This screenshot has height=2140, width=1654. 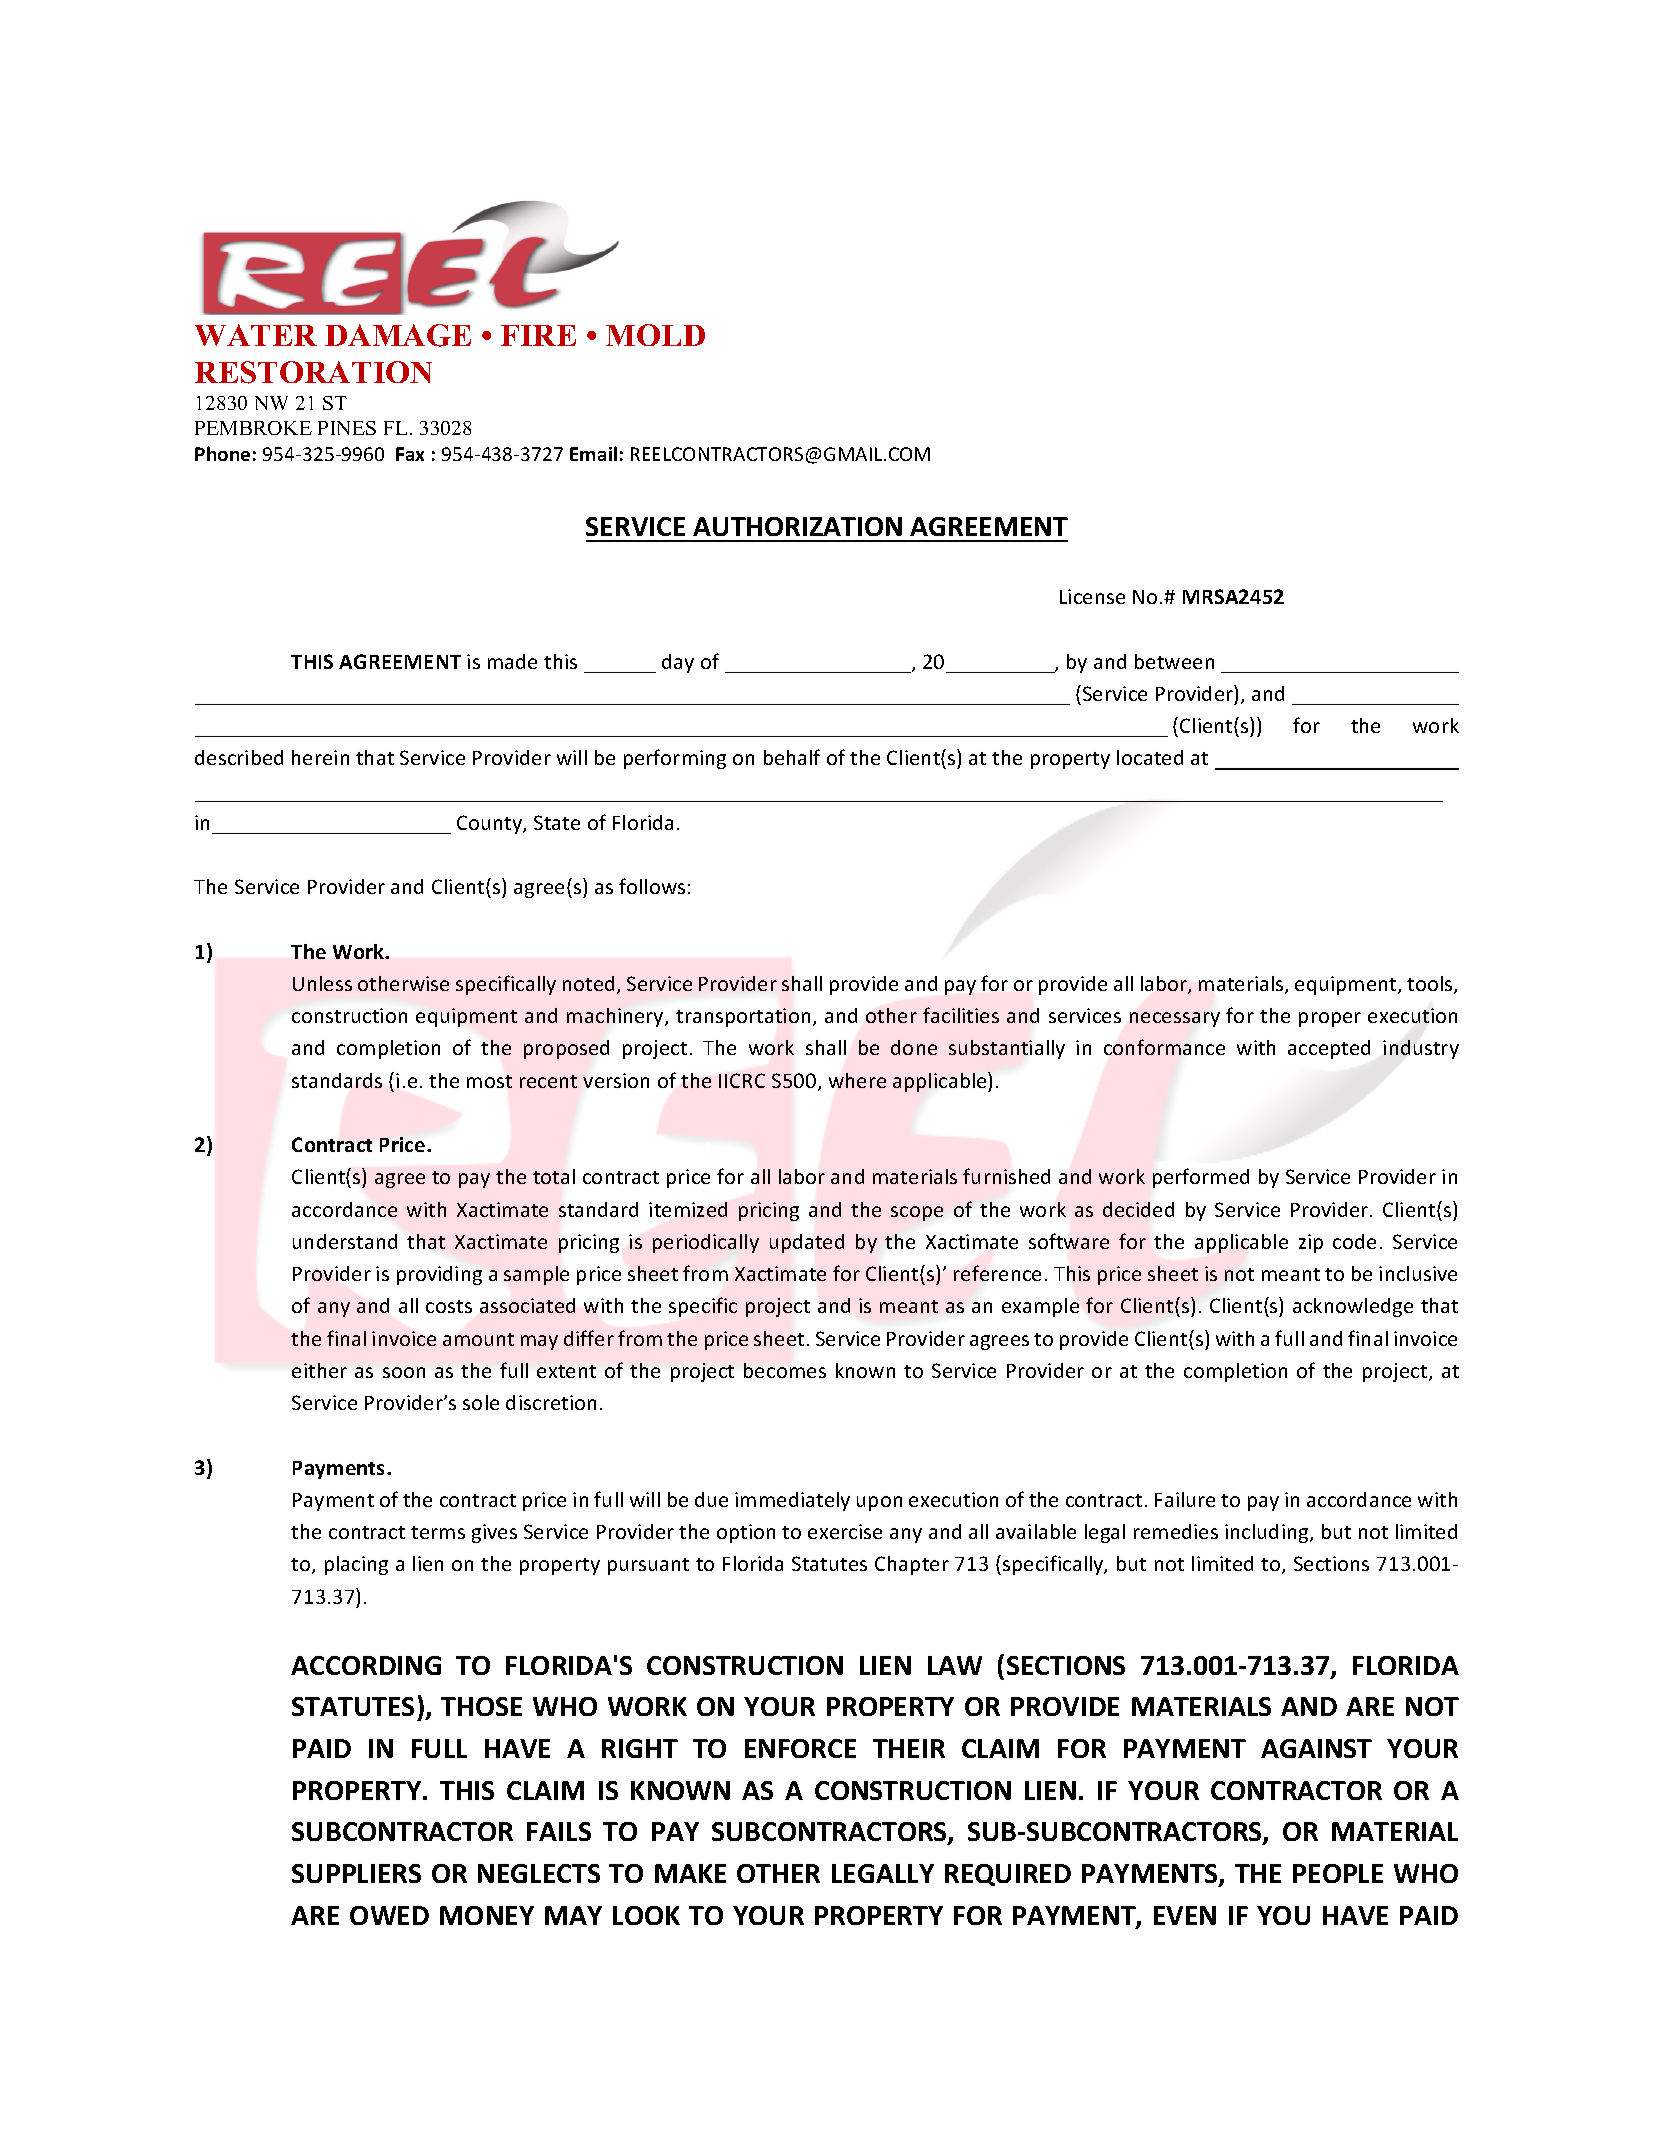 What do you see at coordinates (356, 1873) in the screenshot?
I see `SUPPLIERS` at bounding box center [356, 1873].
